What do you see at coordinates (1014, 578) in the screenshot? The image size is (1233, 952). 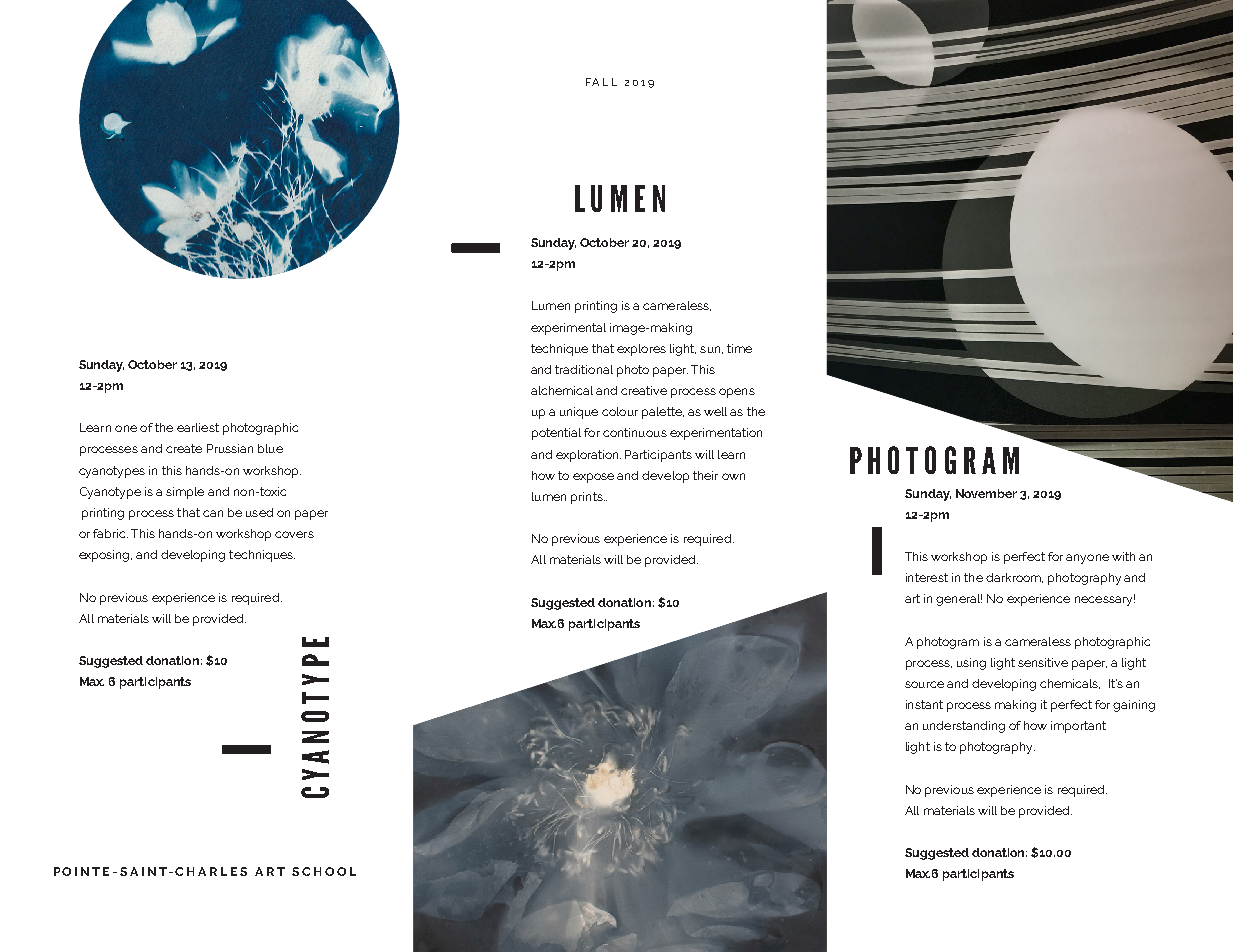 I see `darkroom` at bounding box center [1014, 578].
